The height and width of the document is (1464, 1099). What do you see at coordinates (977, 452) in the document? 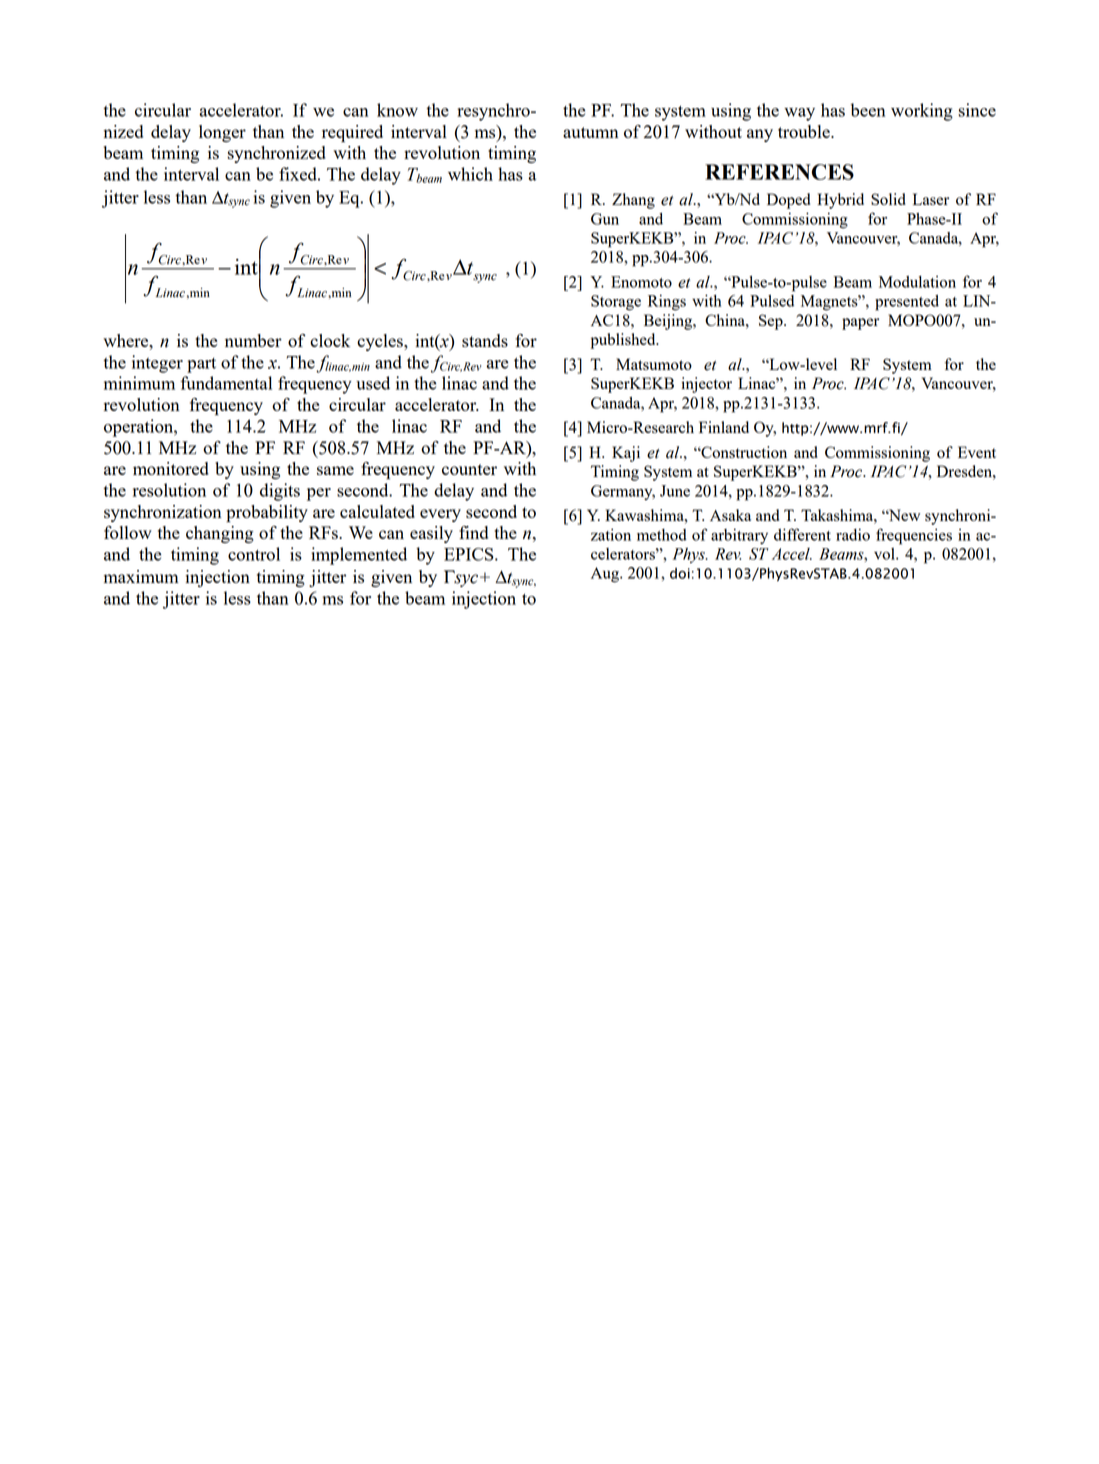
I see `Event` at bounding box center [977, 452].
